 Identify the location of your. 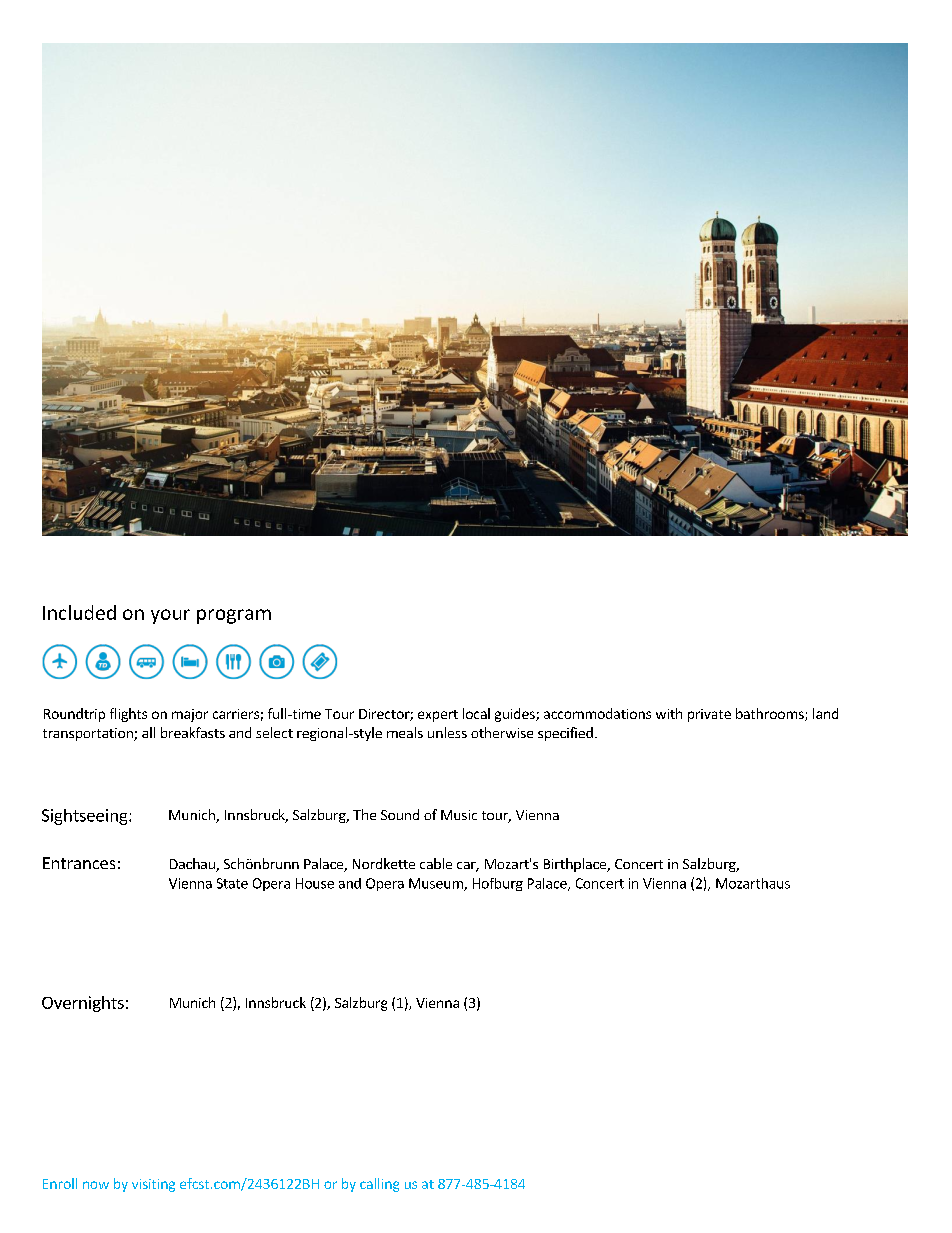
(170, 616).
